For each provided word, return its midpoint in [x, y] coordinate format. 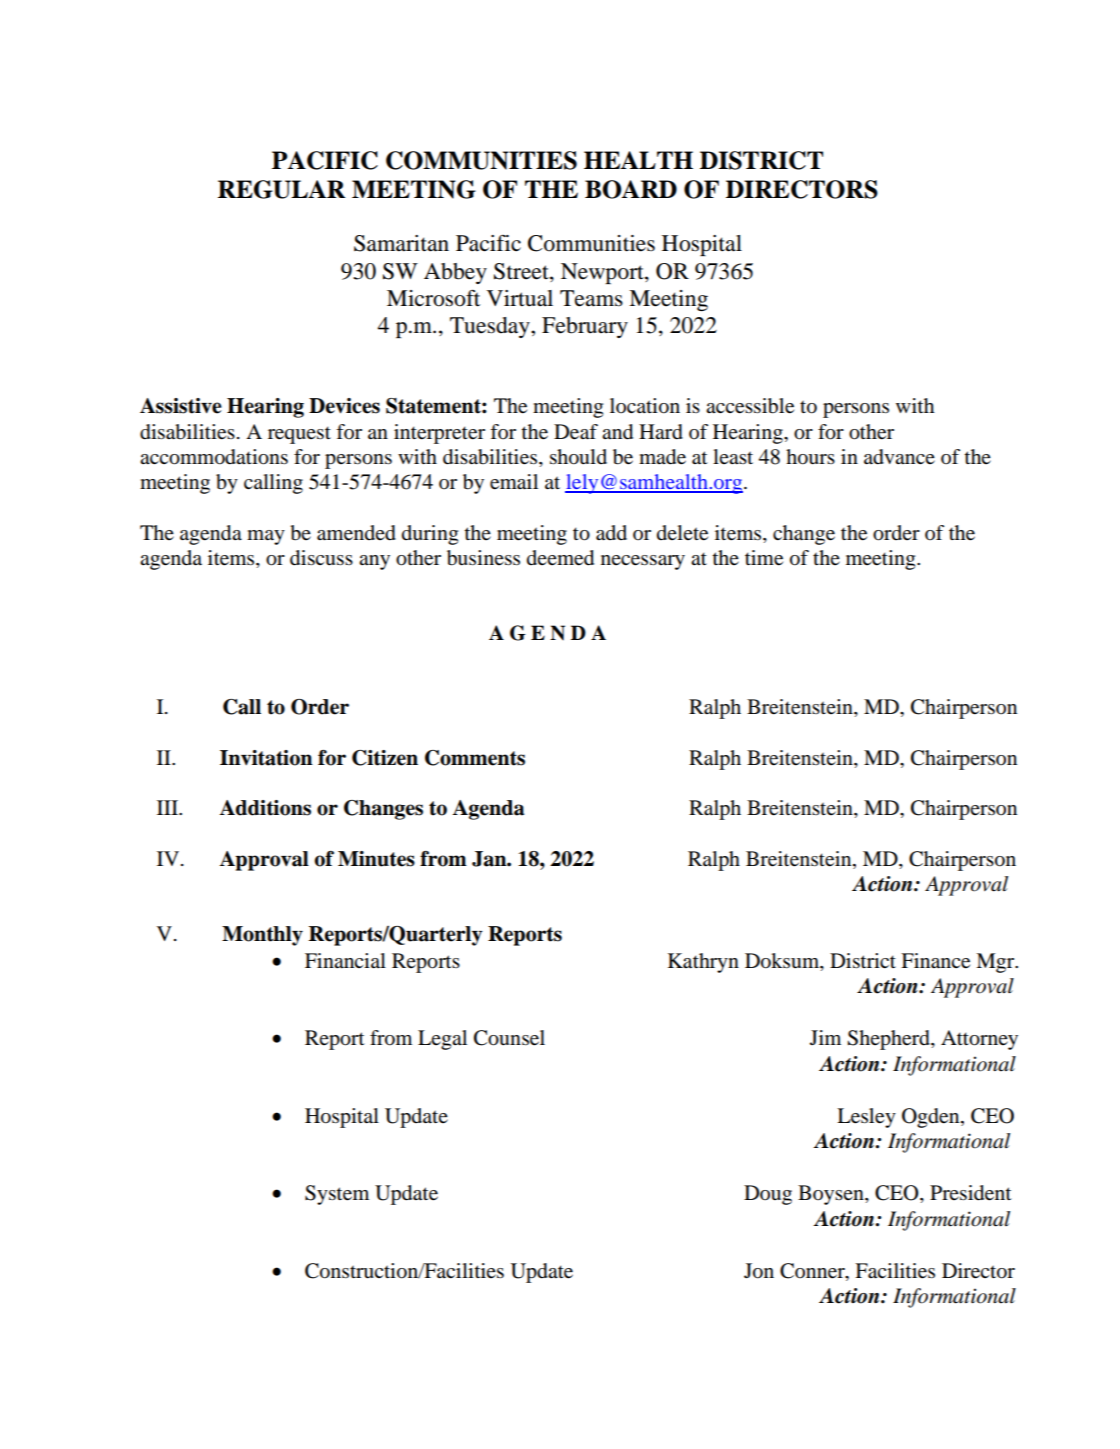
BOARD [631, 189]
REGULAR [281, 189]
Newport [603, 273]
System [337, 1195]
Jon [759, 1271]
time [764, 558]
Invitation [266, 758]
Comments [475, 758]
